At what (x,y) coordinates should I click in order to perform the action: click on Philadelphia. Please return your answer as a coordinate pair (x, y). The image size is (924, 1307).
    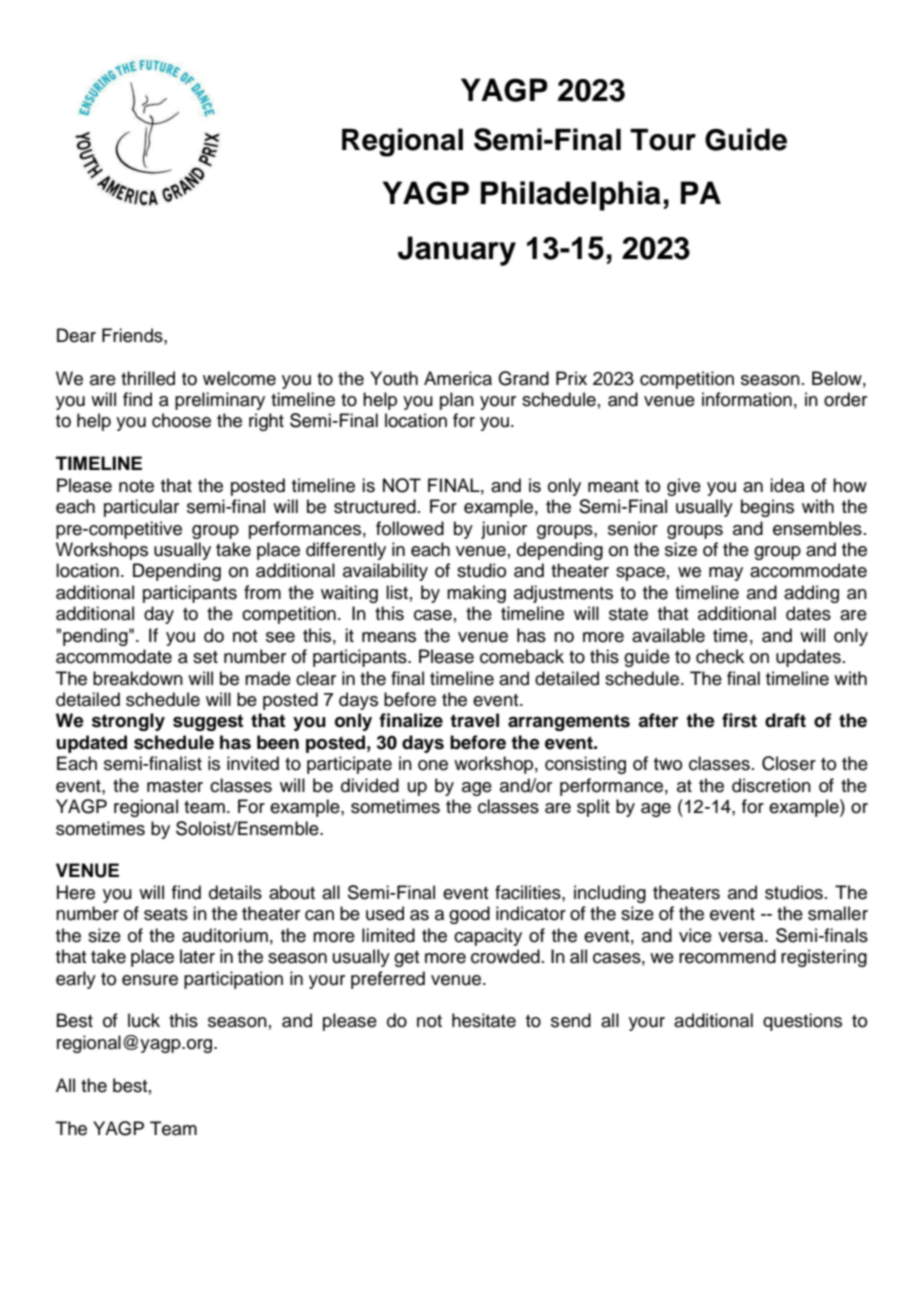
    Looking at the image, I should click on (571, 196).
